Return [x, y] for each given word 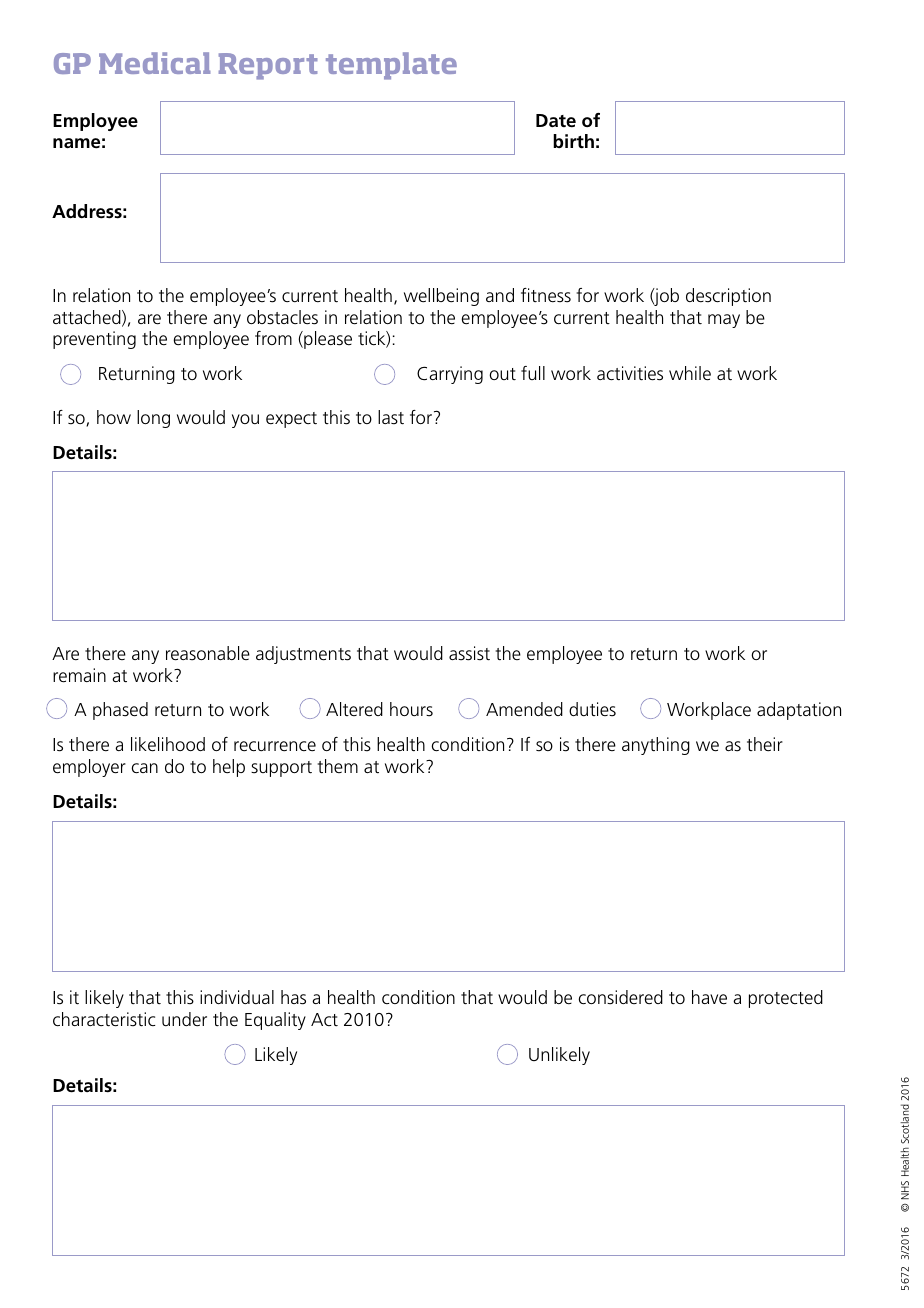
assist [469, 653]
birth [573, 141]
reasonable [208, 653]
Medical [154, 63]
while [690, 373]
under [184, 1019]
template [391, 66]
